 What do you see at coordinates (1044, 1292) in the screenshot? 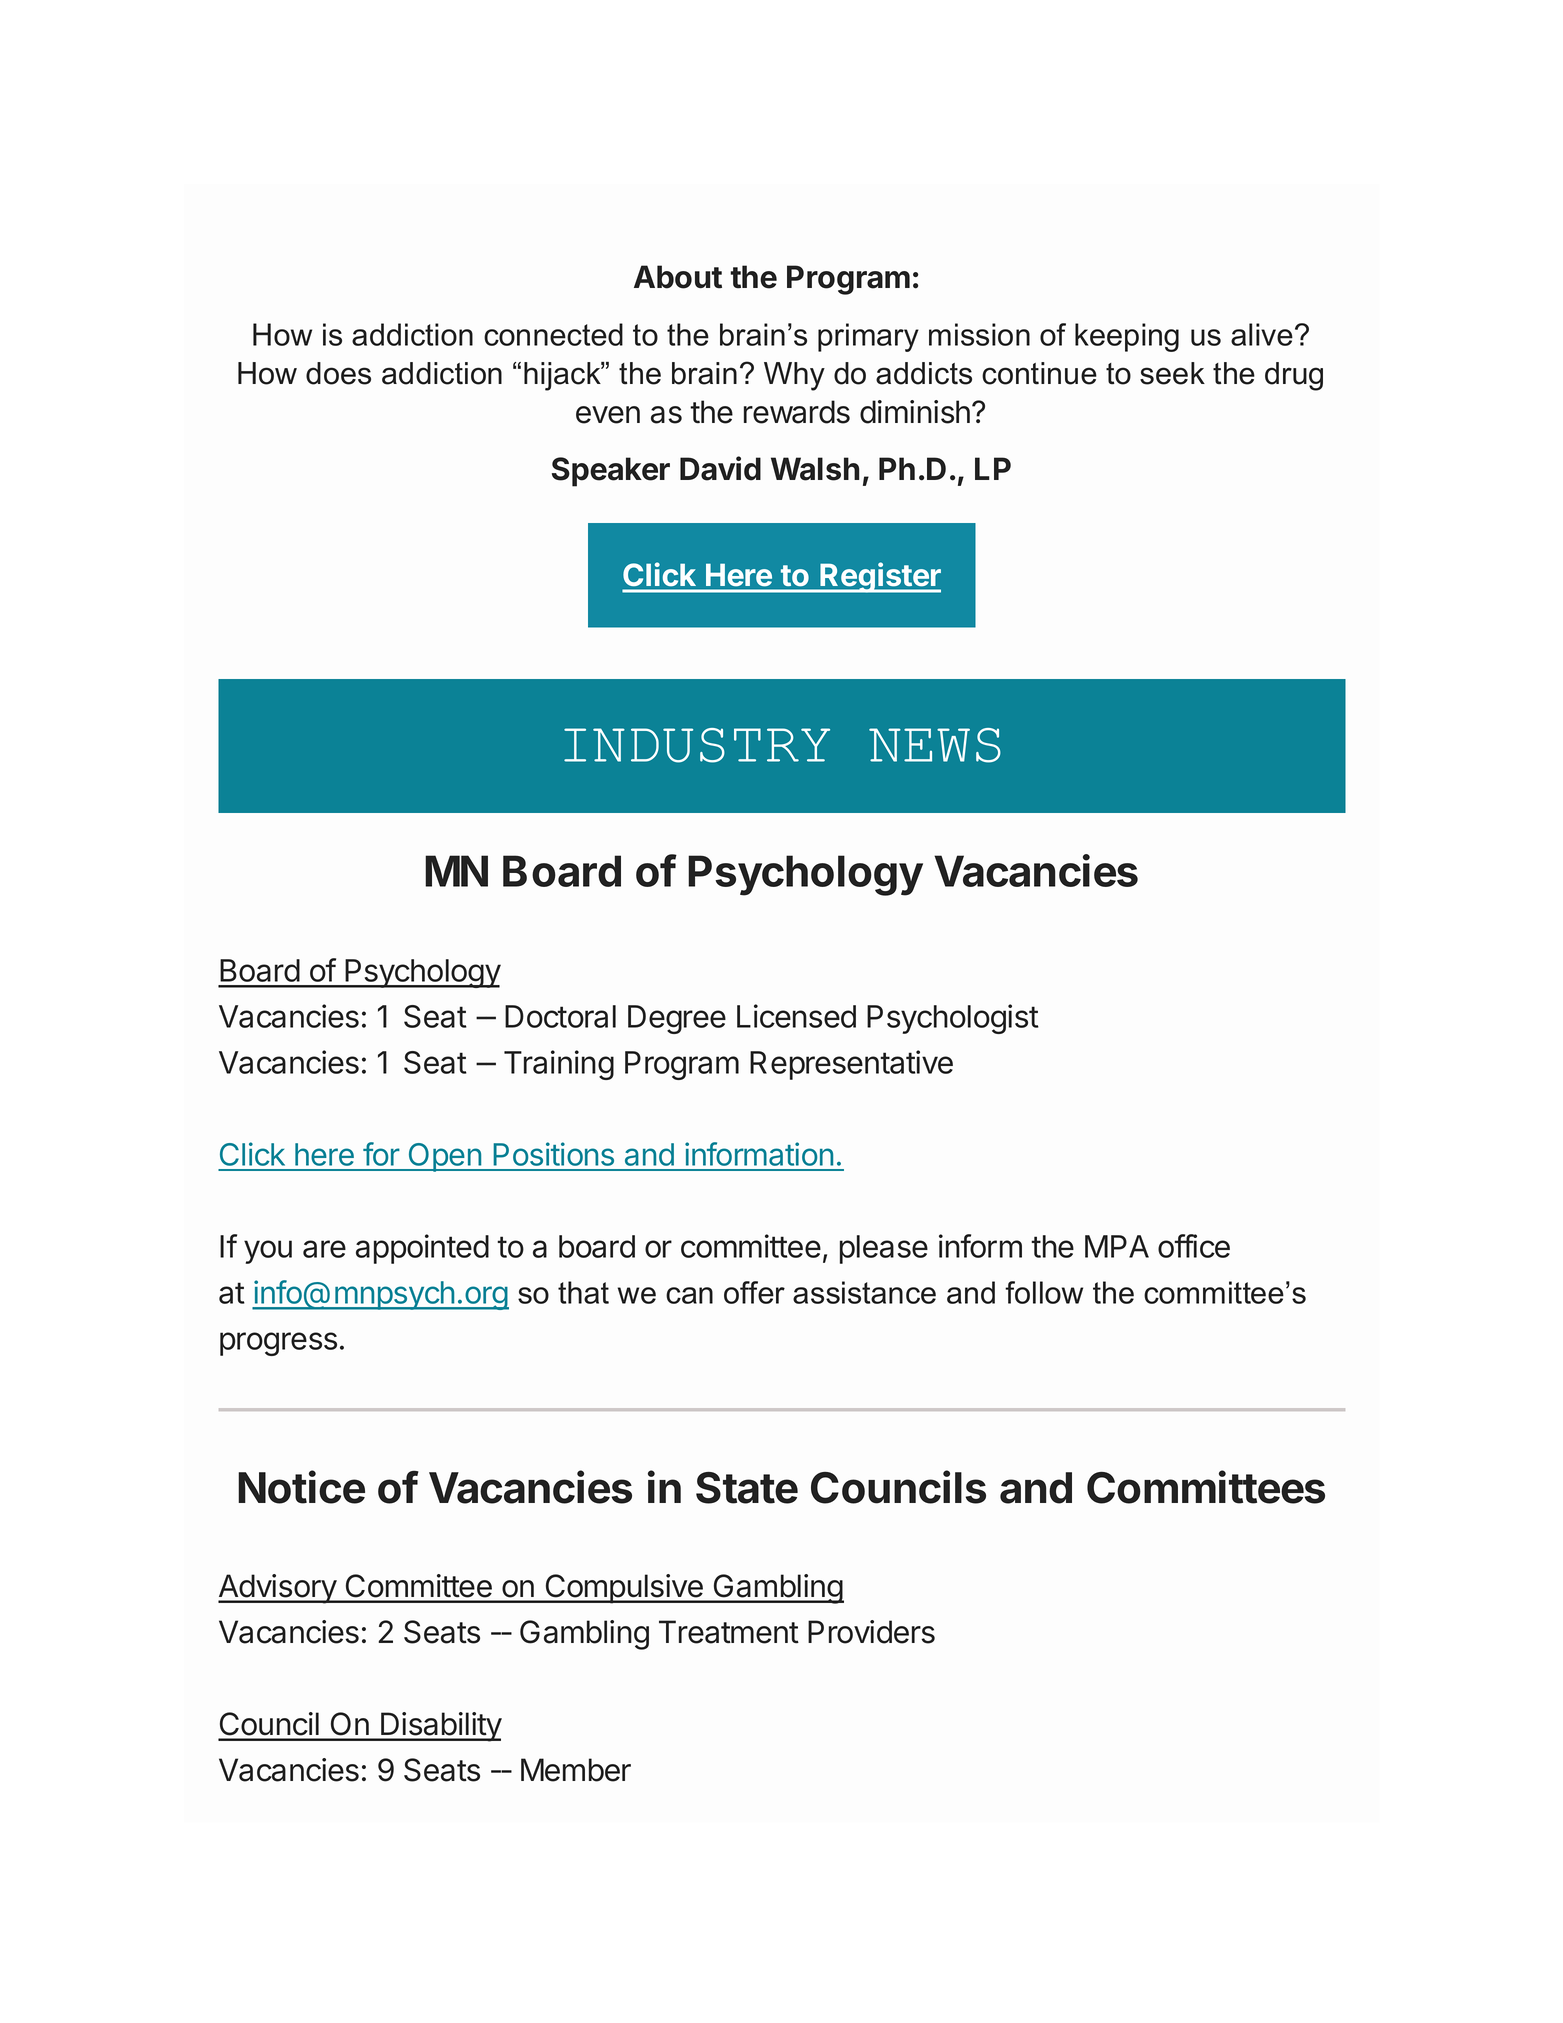
I see `follow` at bounding box center [1044, 1292].
